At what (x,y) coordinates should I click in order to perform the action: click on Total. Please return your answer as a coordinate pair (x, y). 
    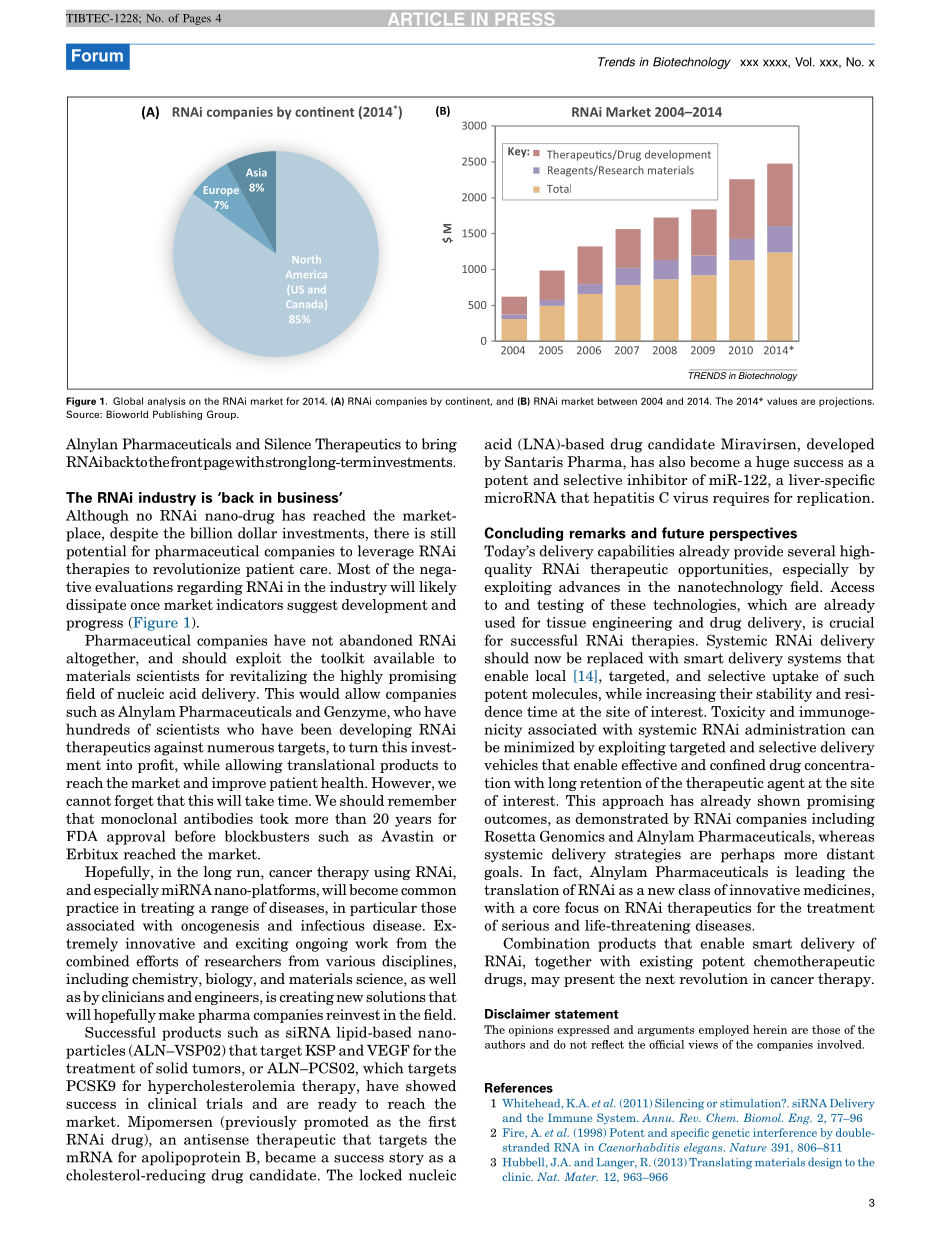
    Looking at the image, I should click on (559, 188).
